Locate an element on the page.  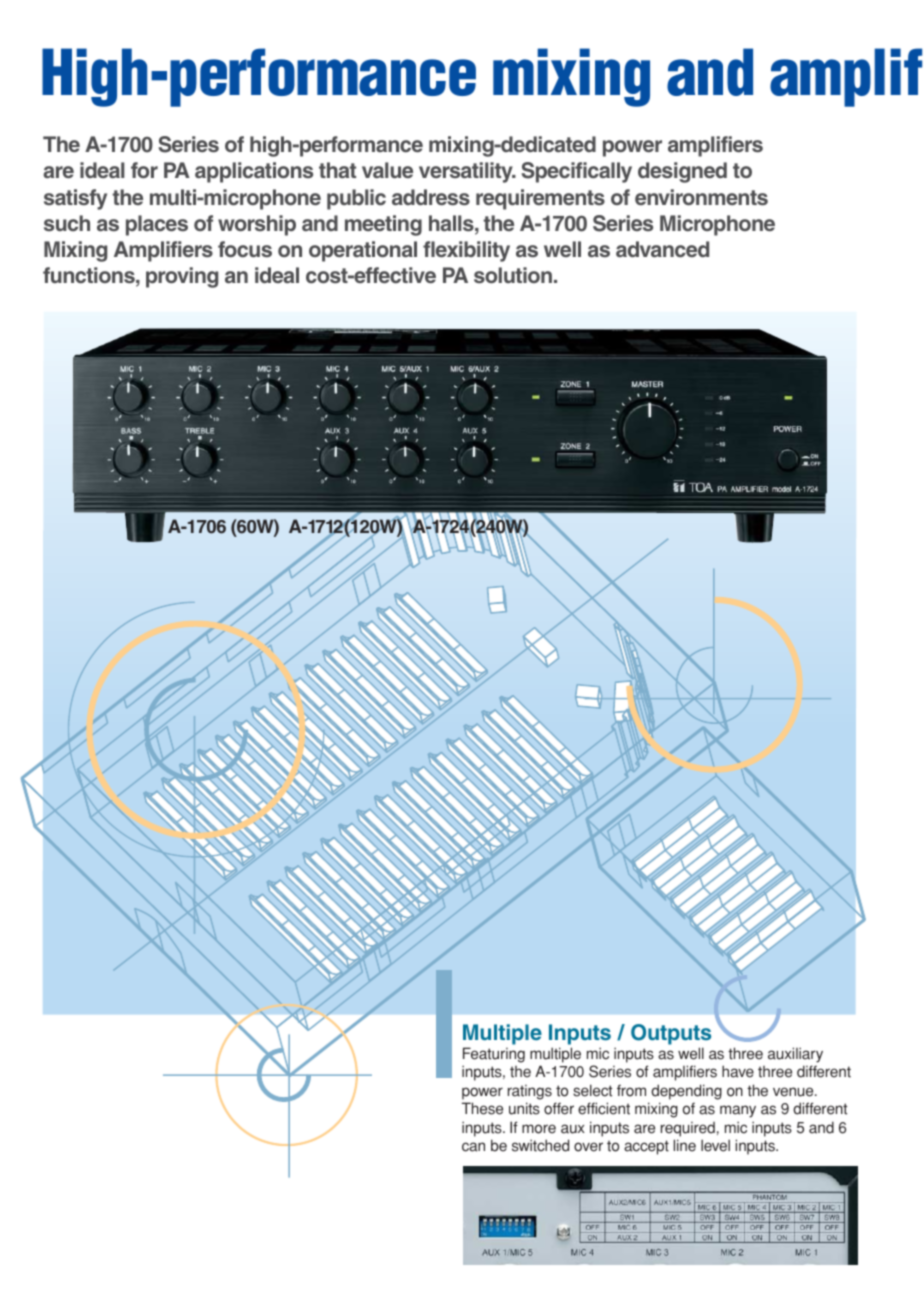
address is located at coordinates (431, 197).
